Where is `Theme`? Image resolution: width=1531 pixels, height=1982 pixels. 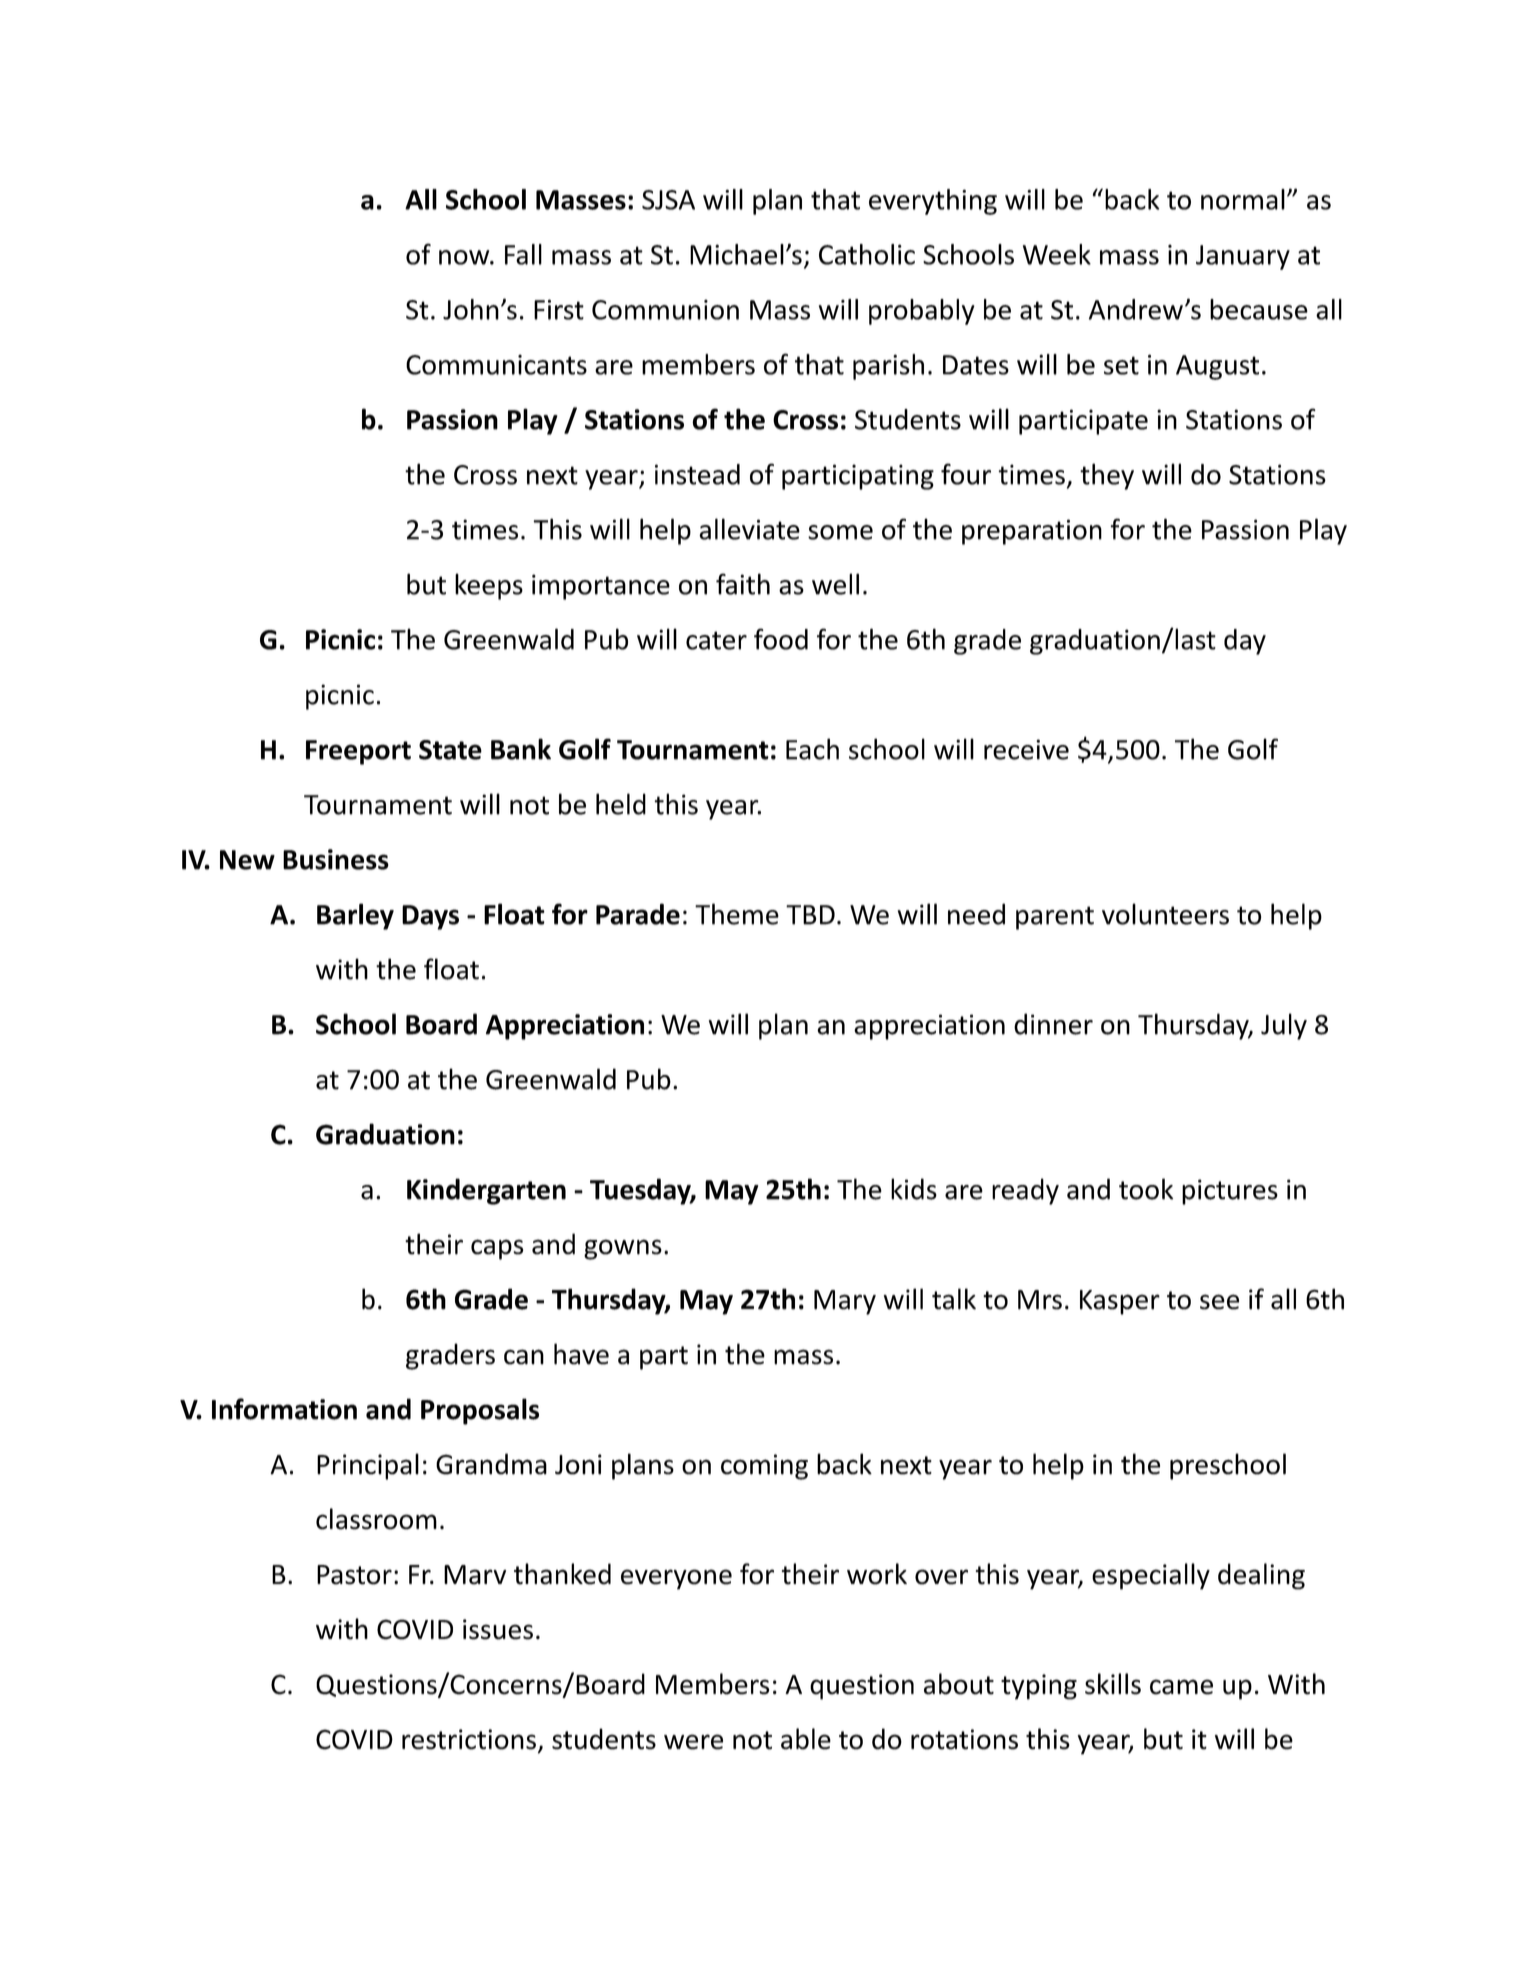
Theme is located at coordinates (737, 914).
